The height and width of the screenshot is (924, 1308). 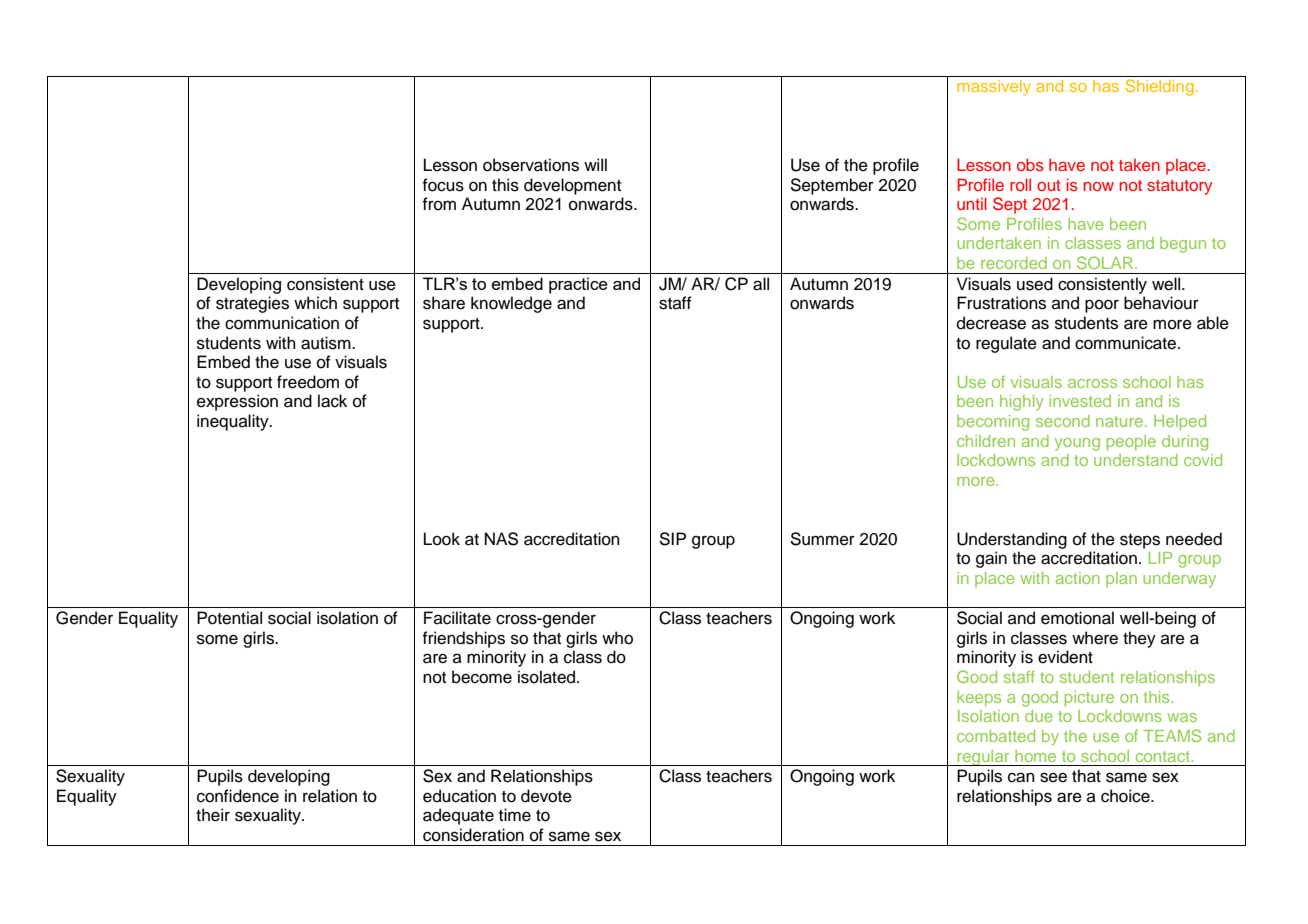 I want to click on Shielding, so click(x=1160, y=87).
